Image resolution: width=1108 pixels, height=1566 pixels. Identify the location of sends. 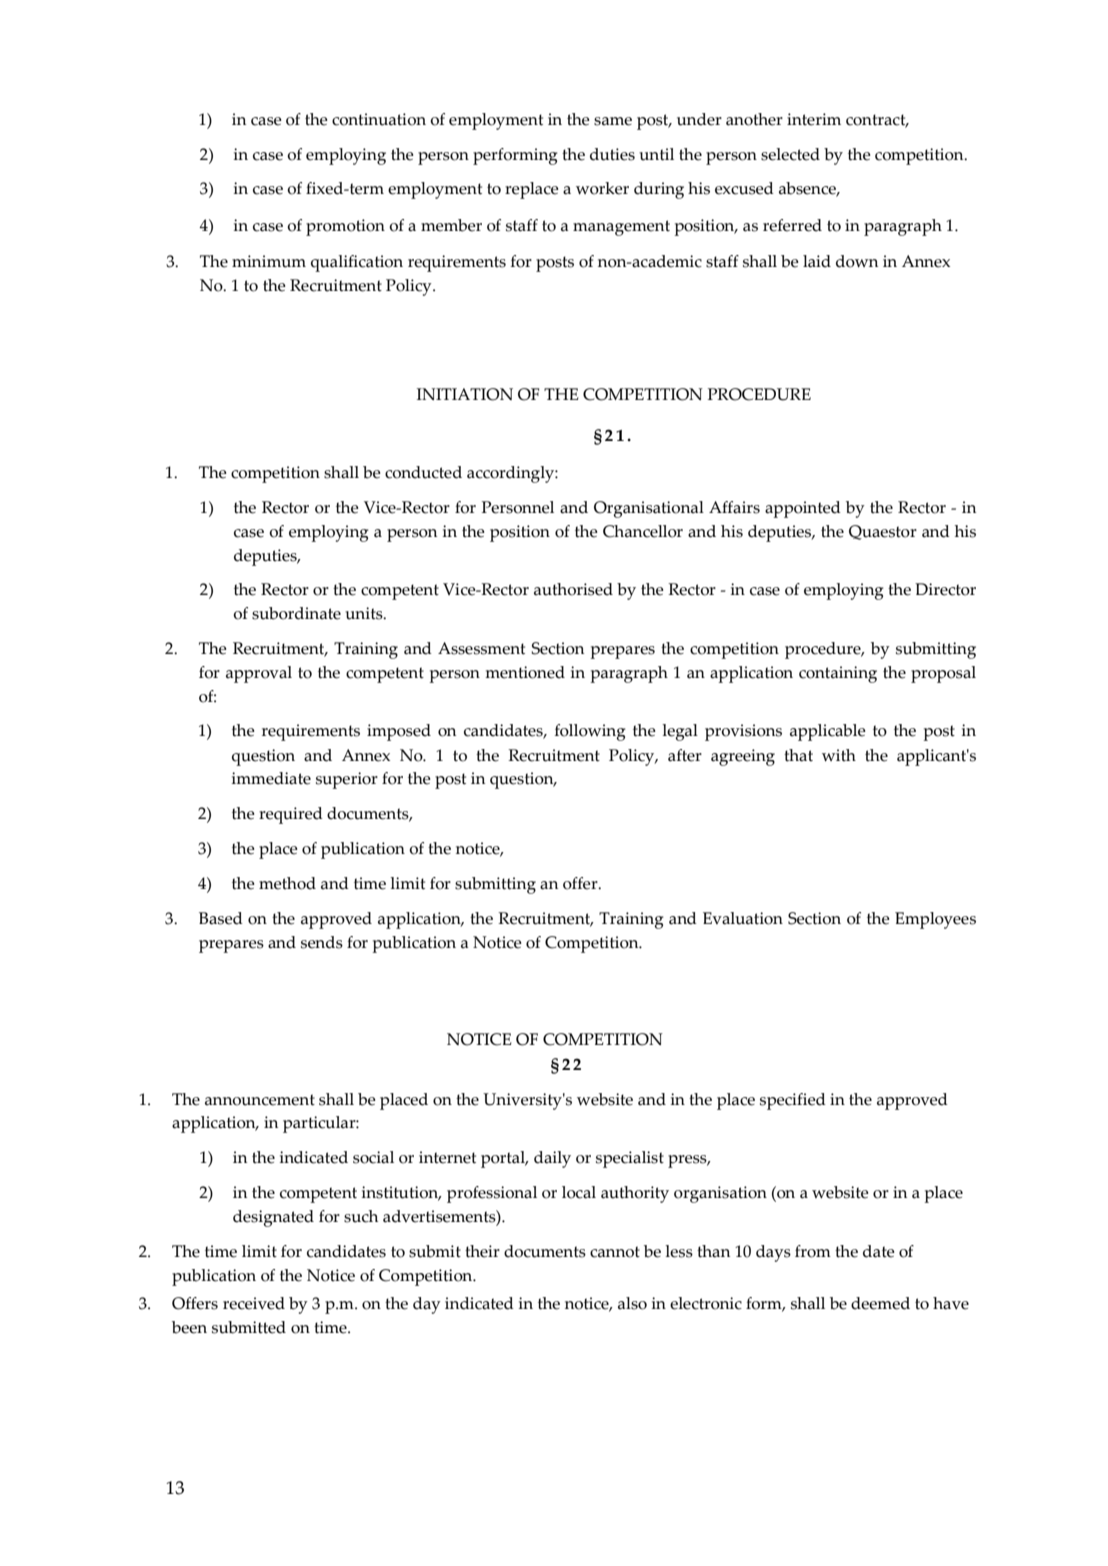
(322, 942).
